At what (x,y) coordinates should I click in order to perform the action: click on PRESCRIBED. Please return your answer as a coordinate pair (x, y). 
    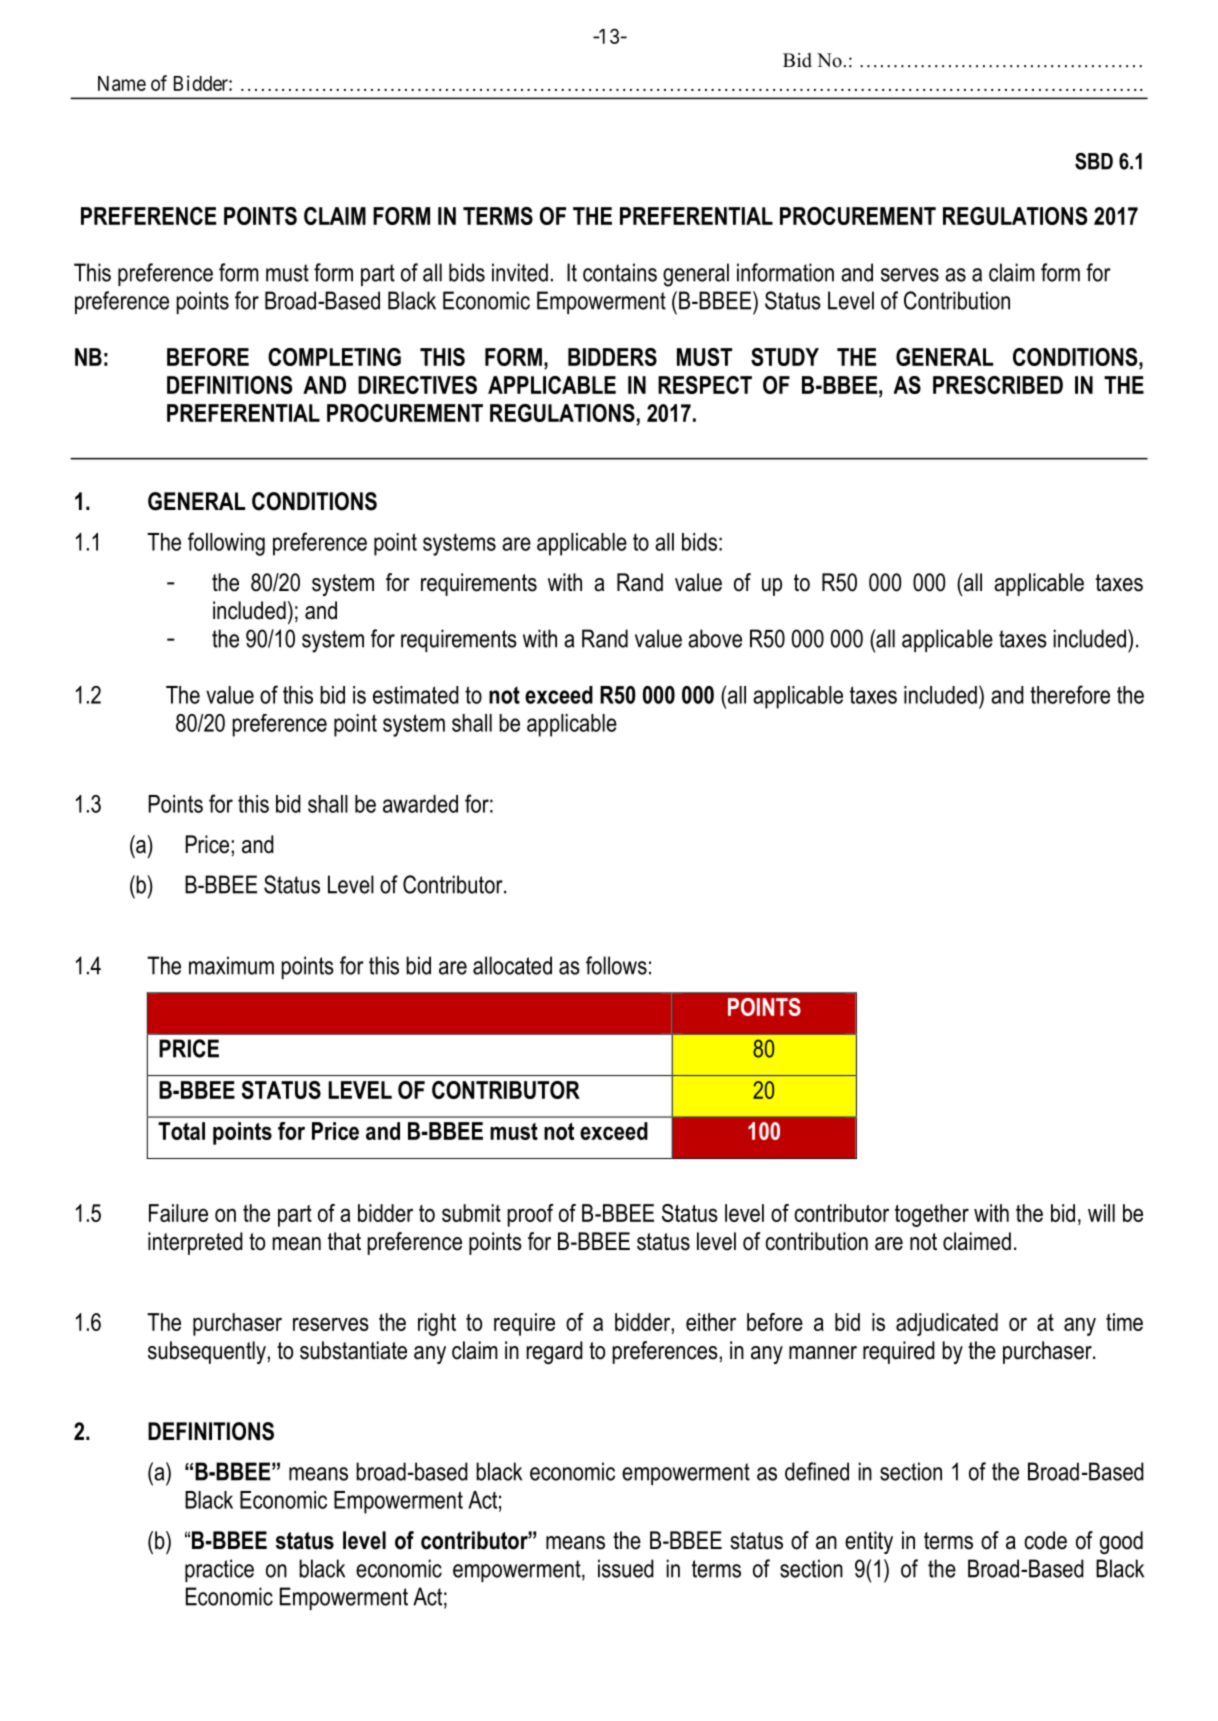
    Looking at the image, I should click on (998, 385).
